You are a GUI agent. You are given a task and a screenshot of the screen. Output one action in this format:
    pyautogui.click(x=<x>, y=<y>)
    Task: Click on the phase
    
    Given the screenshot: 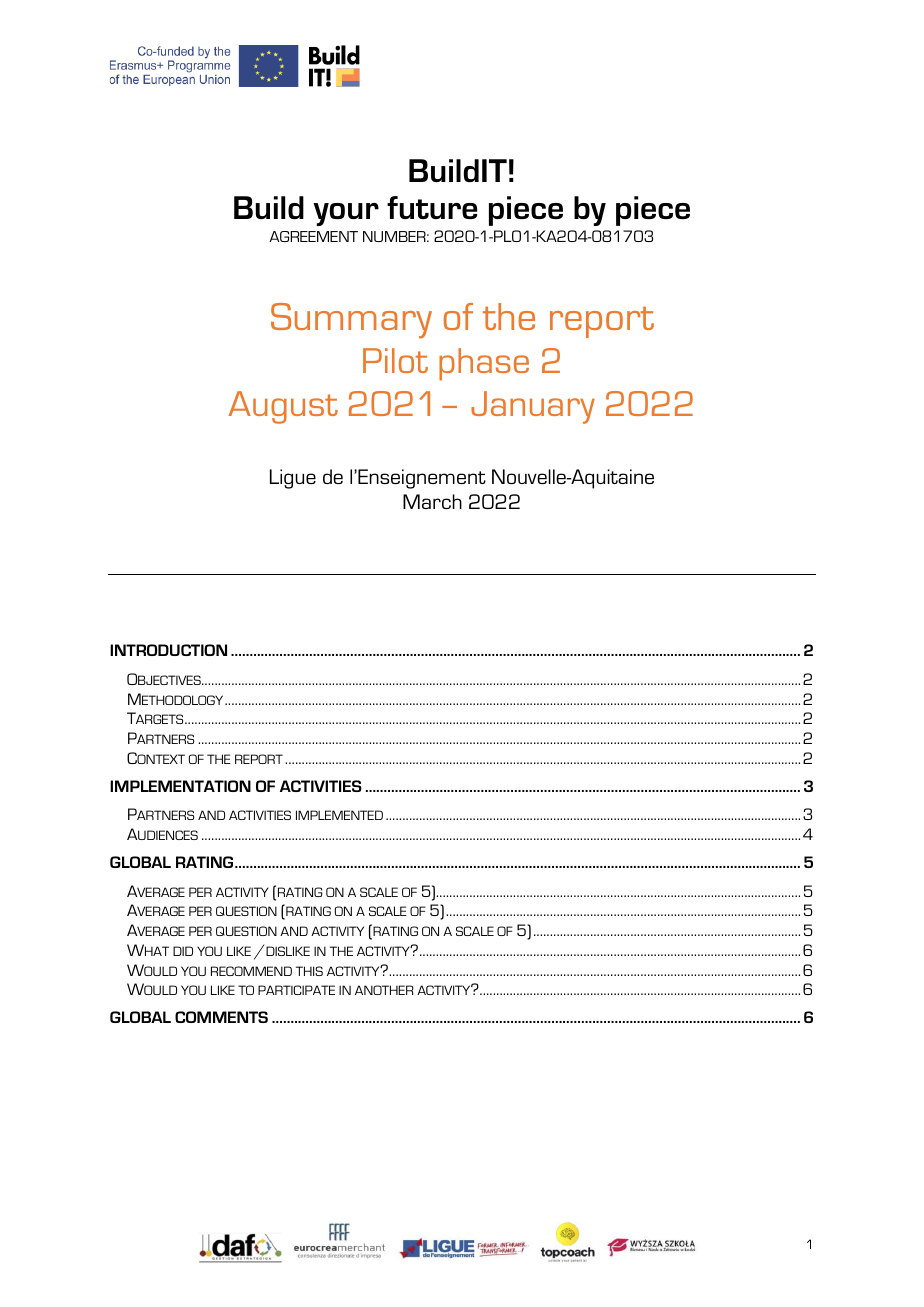 What is the action you would take?
    pyautogui.click(x=484, y=364)
